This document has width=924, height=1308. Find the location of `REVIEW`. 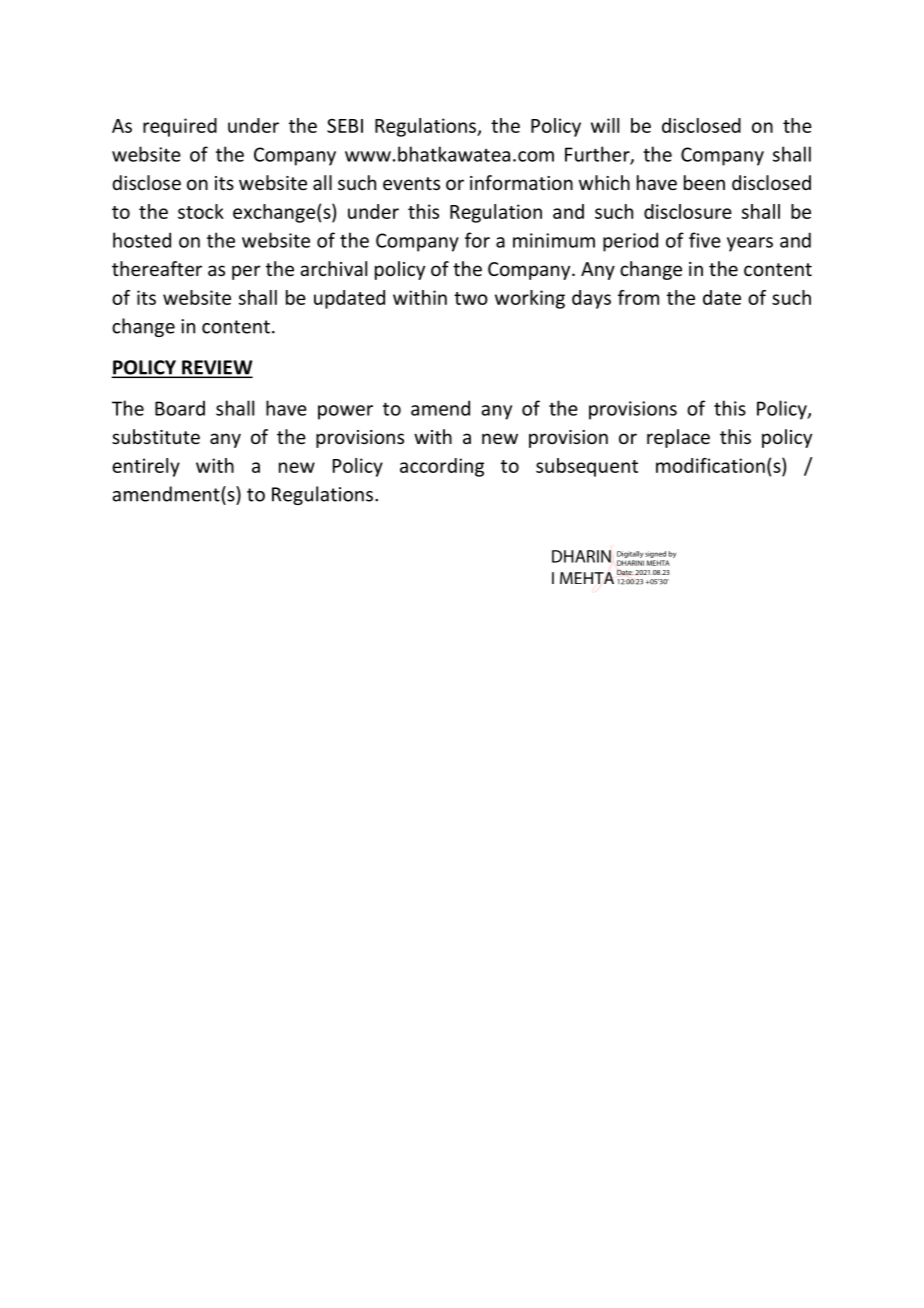

REVIEW is located at coordinates (216, 368).
